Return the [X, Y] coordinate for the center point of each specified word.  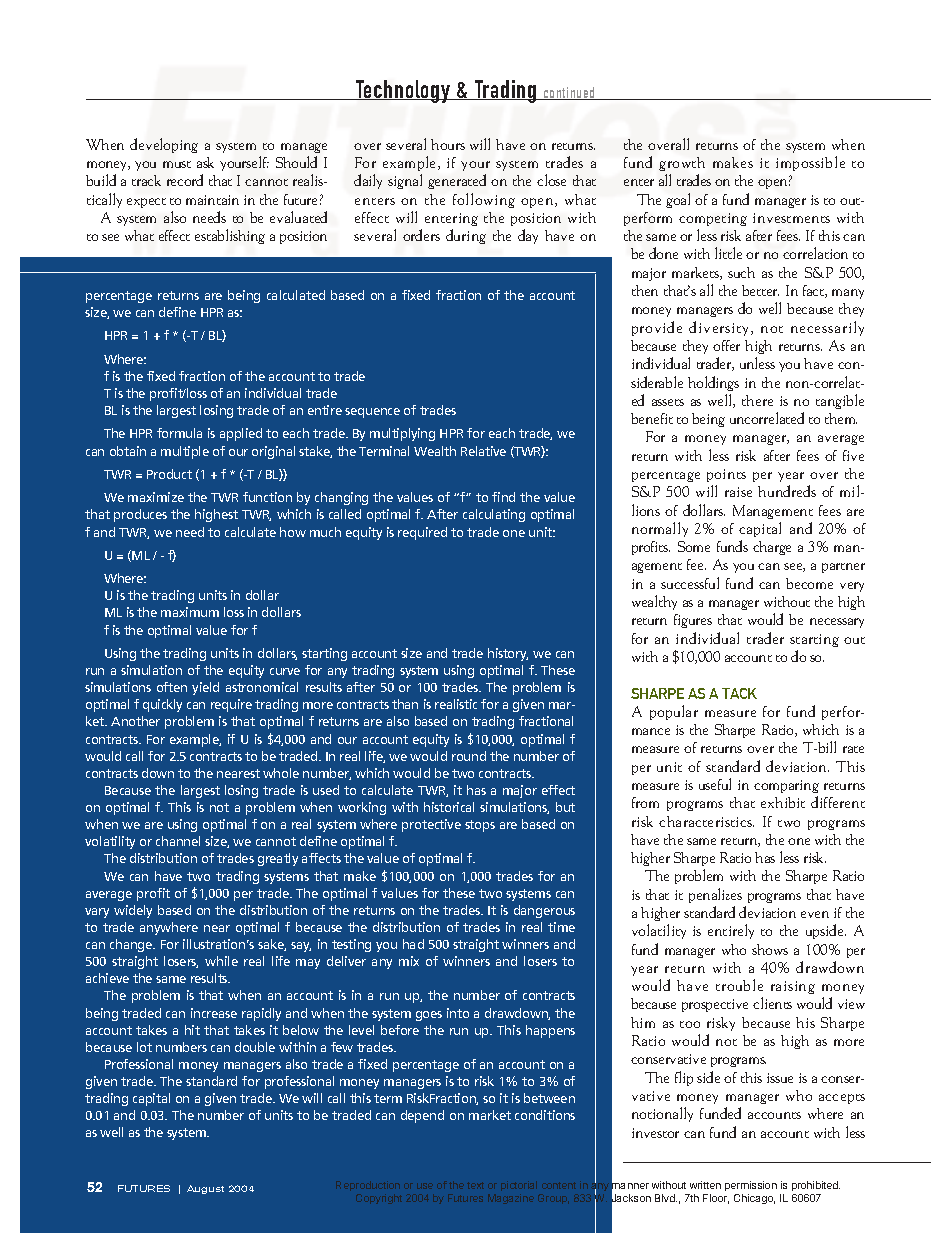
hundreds [787, 491]
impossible [810, 163]
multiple [185, 452]
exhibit [783, 802]
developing [164, 145]
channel [178, 841]
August [205, 1189]
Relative [483, 451]
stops [480, 826]
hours [448, 144]
